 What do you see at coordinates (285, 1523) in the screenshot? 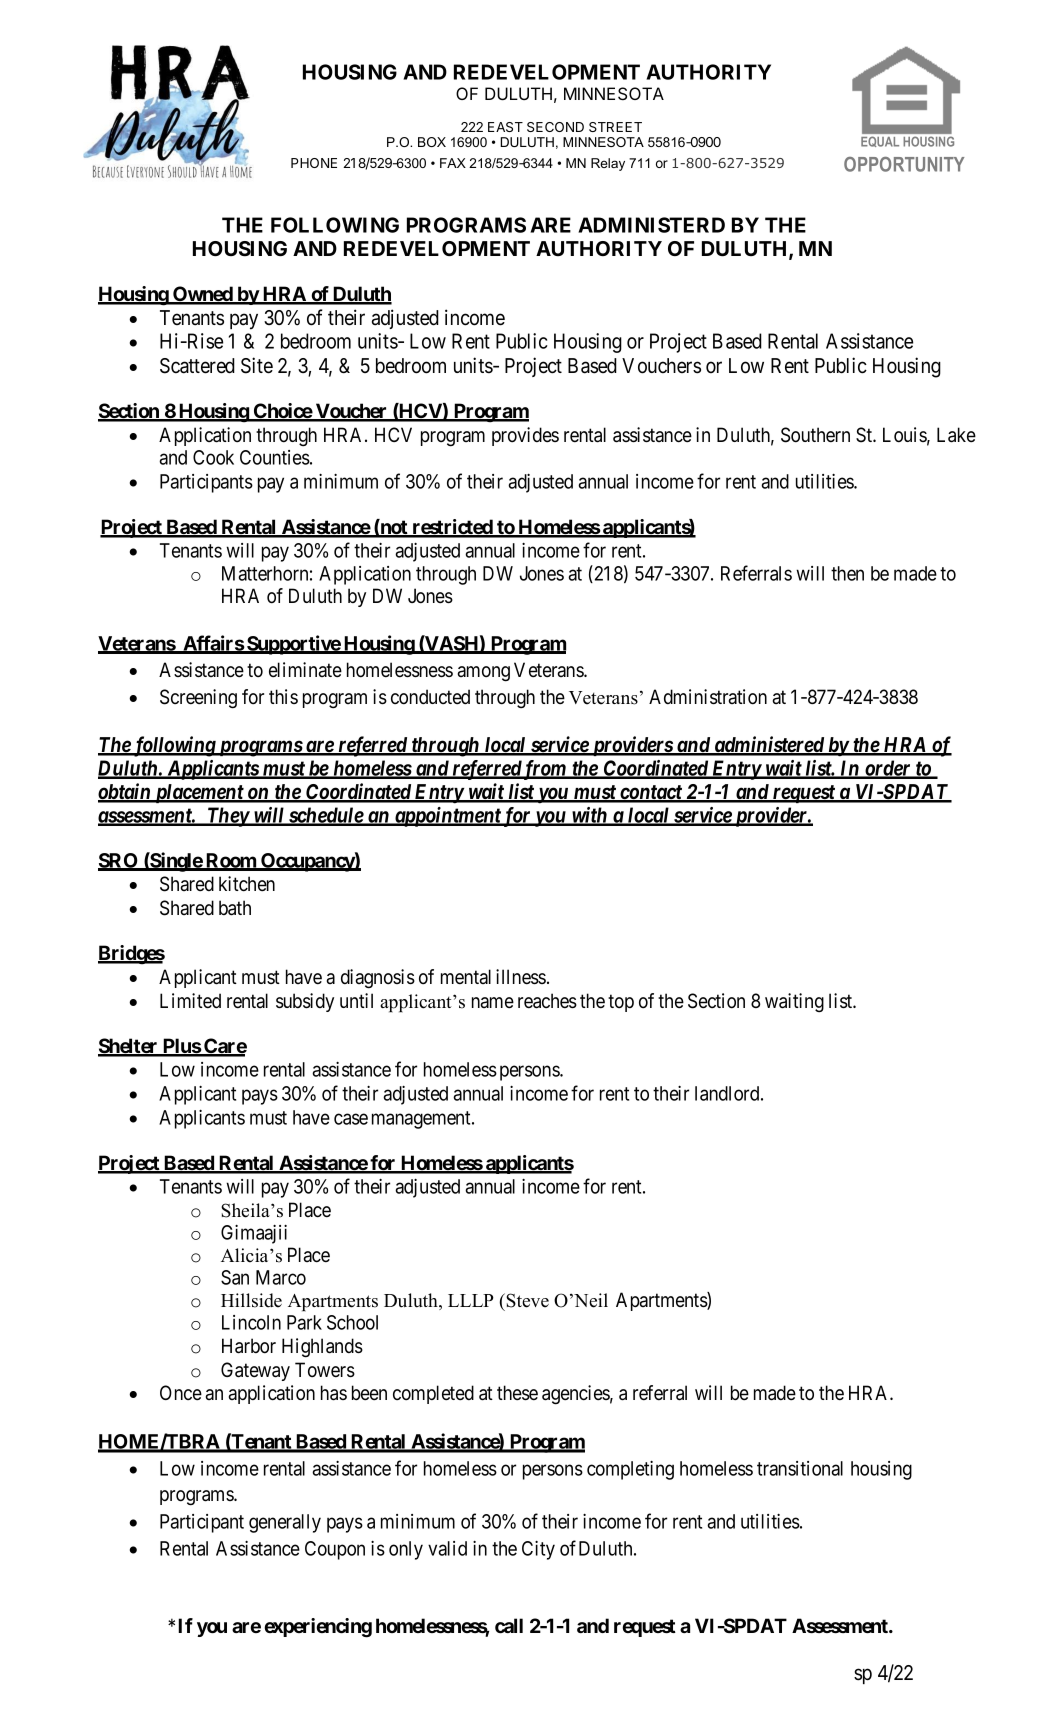
I see `generally` at bounding box center [285, 1523].
